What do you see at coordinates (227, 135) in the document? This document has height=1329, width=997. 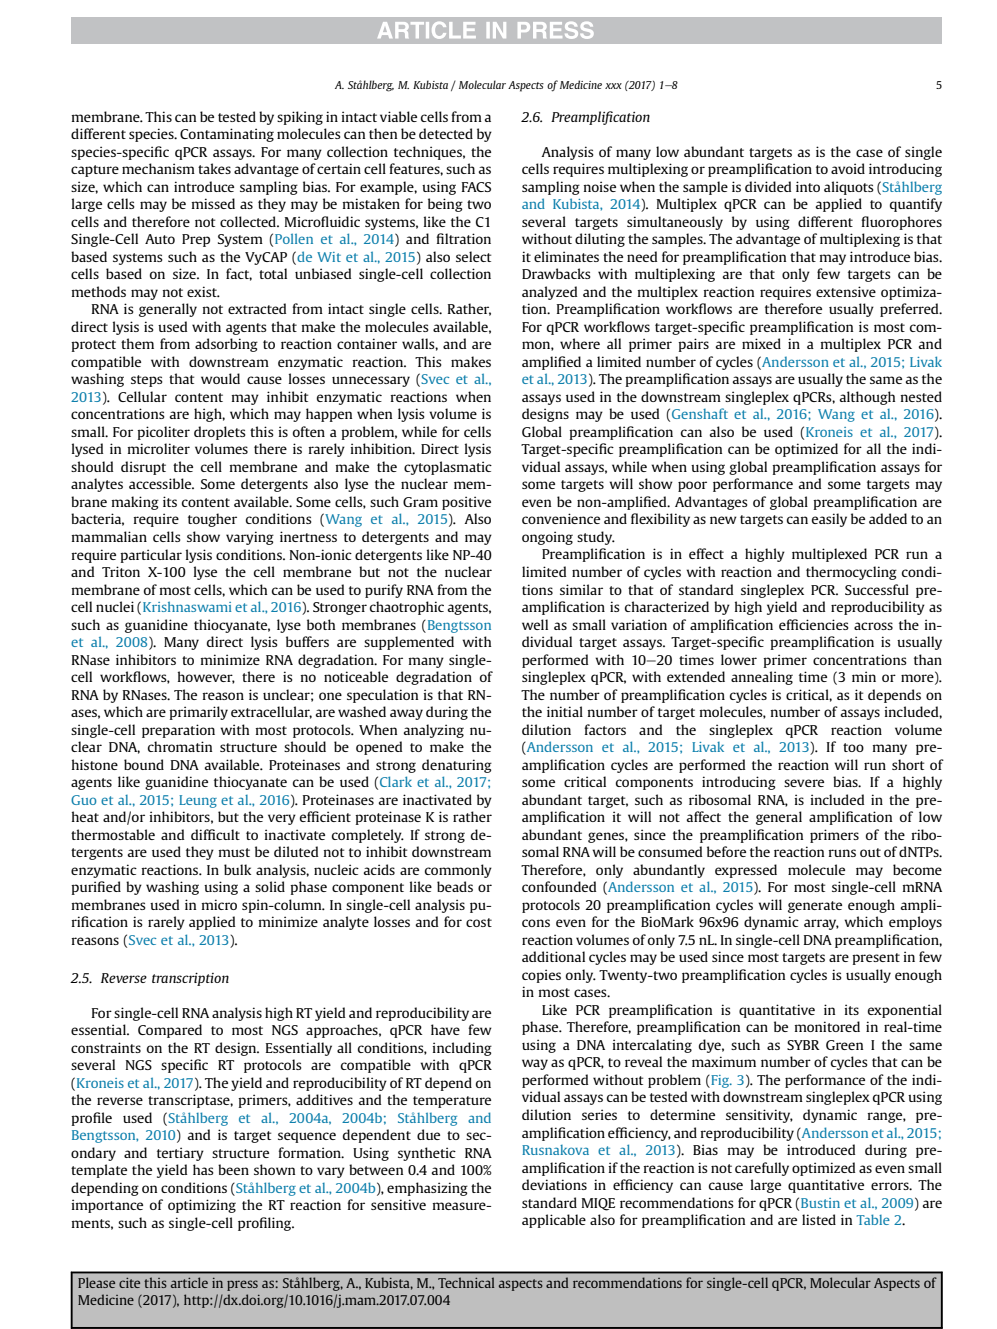 I see `Contaminating` at bounding box center [227, 135].
